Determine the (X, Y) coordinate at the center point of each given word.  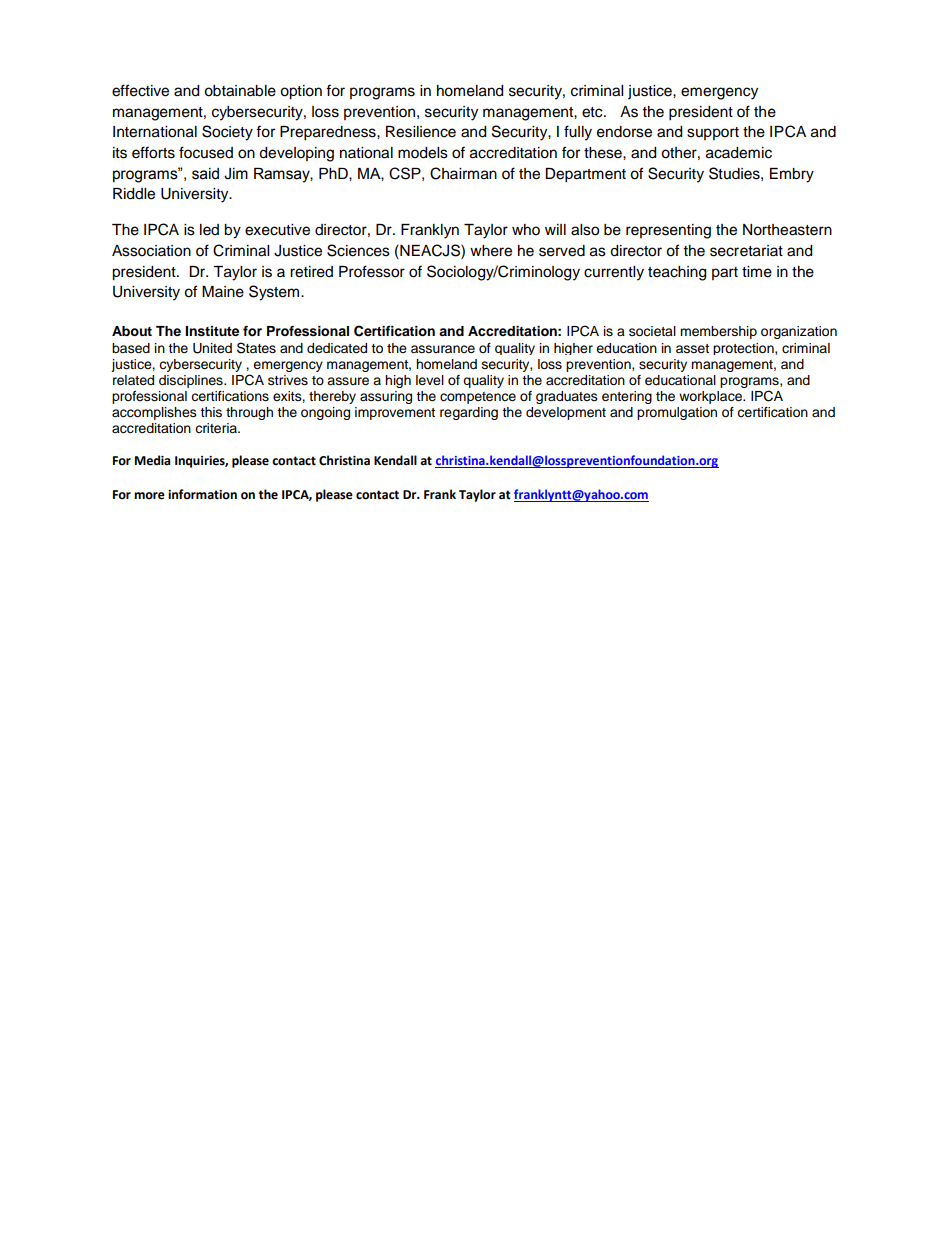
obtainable (240, 91)
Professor (372, 271)
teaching (677, 273)
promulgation (677, 413)
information (202, 494)
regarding (469, 413)
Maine (223, 292)
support (713, 133)
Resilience (421, 132)
